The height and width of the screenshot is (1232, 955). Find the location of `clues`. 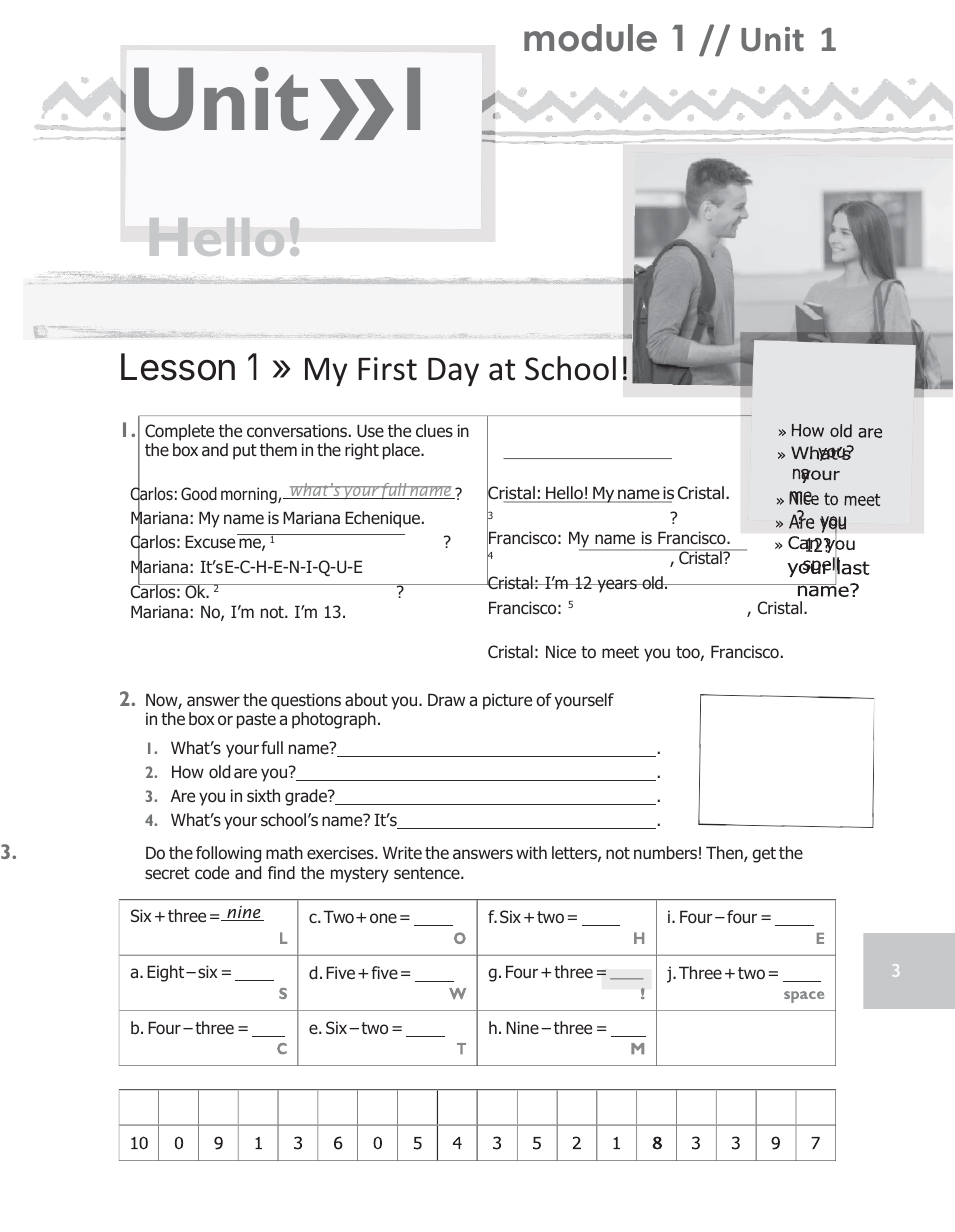

clues is located at coordinates (434, 430).
